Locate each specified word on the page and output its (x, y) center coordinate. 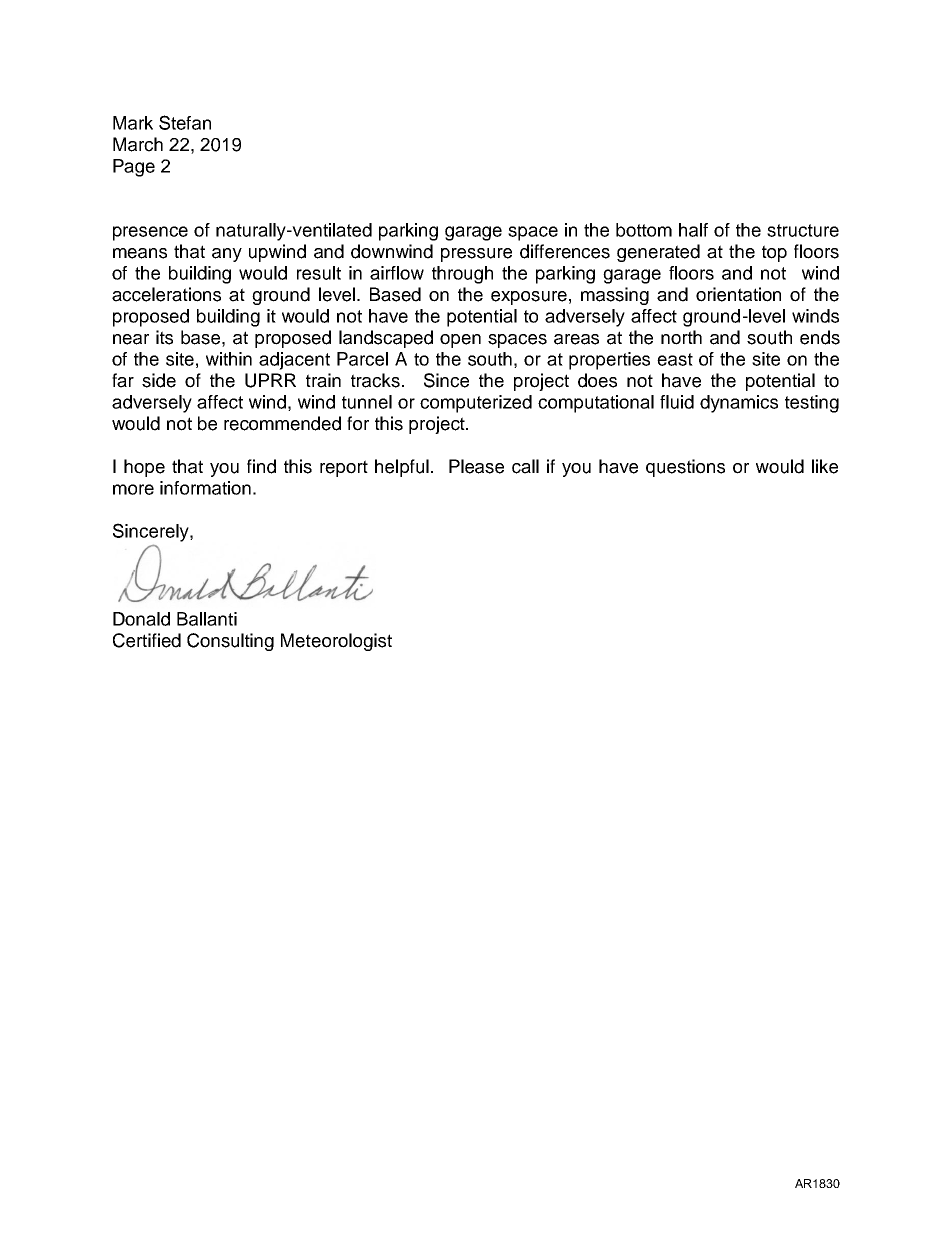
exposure (529, 298)
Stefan (185, 122)
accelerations (166, 294)
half (693, 230)
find (261, 466)
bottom (644, 230)
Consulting (230, 642)
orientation (738, 294)
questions (685, 468)
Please (476, 466)
